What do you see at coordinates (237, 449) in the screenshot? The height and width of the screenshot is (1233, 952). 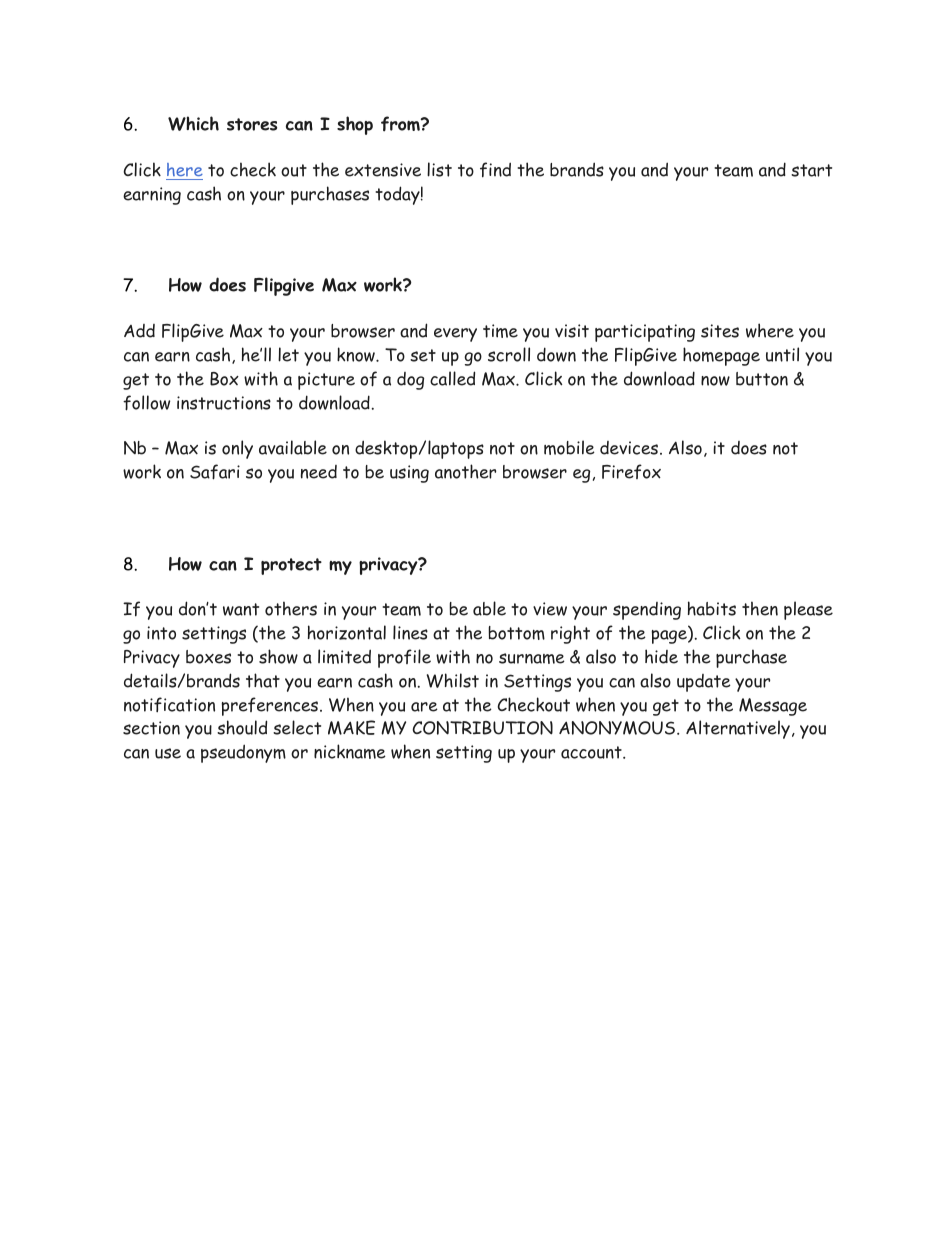 I see `only` at bounding box center [237, 449].
